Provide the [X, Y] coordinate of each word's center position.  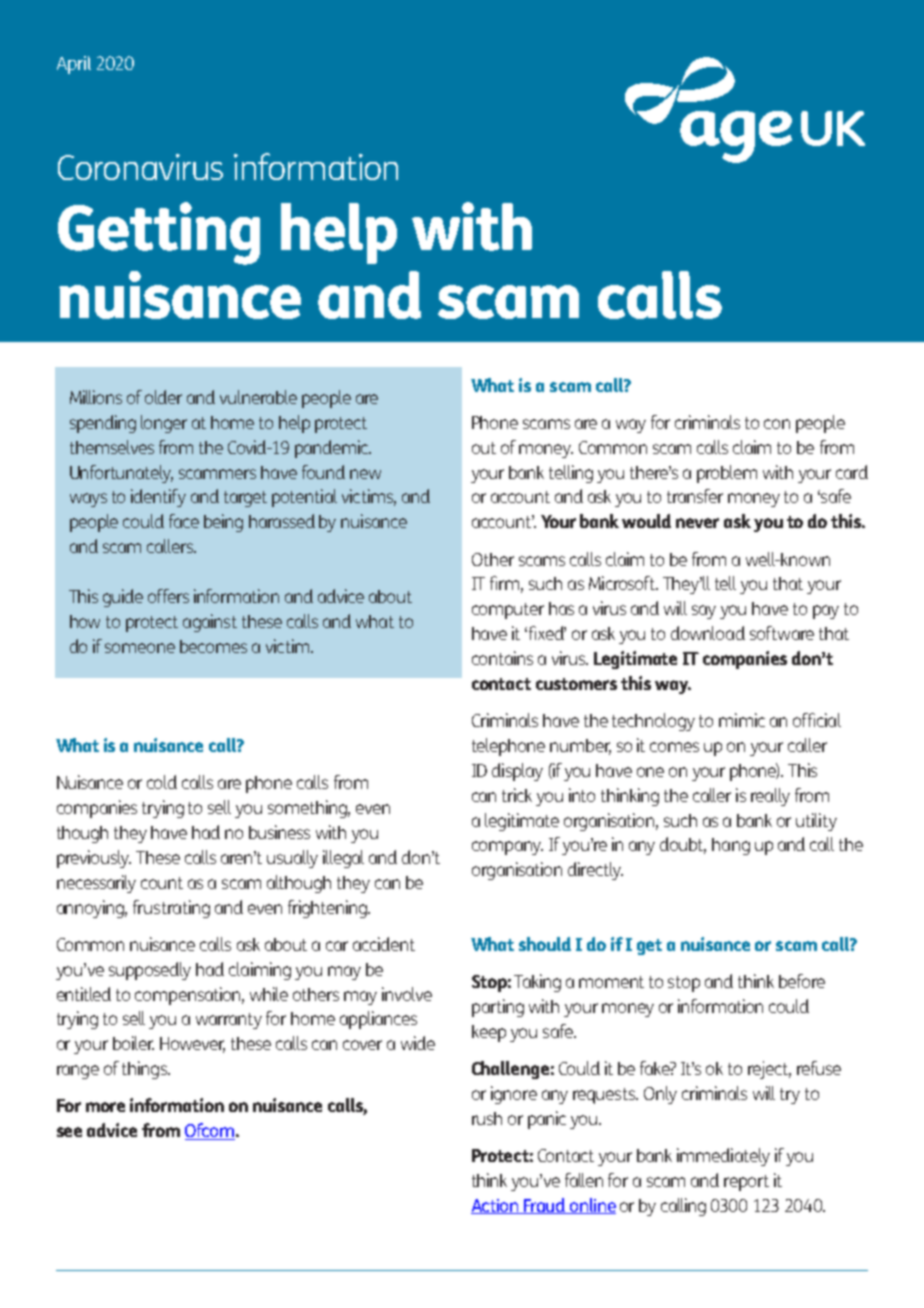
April [74, 65]
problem [727, 474]
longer [164, 424]
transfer [695, 496]
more [105, 1107]
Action [496, 1206]
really [770, 797]
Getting [159, 233]
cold [162, 782]
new [365, 474]
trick [517, 795]
